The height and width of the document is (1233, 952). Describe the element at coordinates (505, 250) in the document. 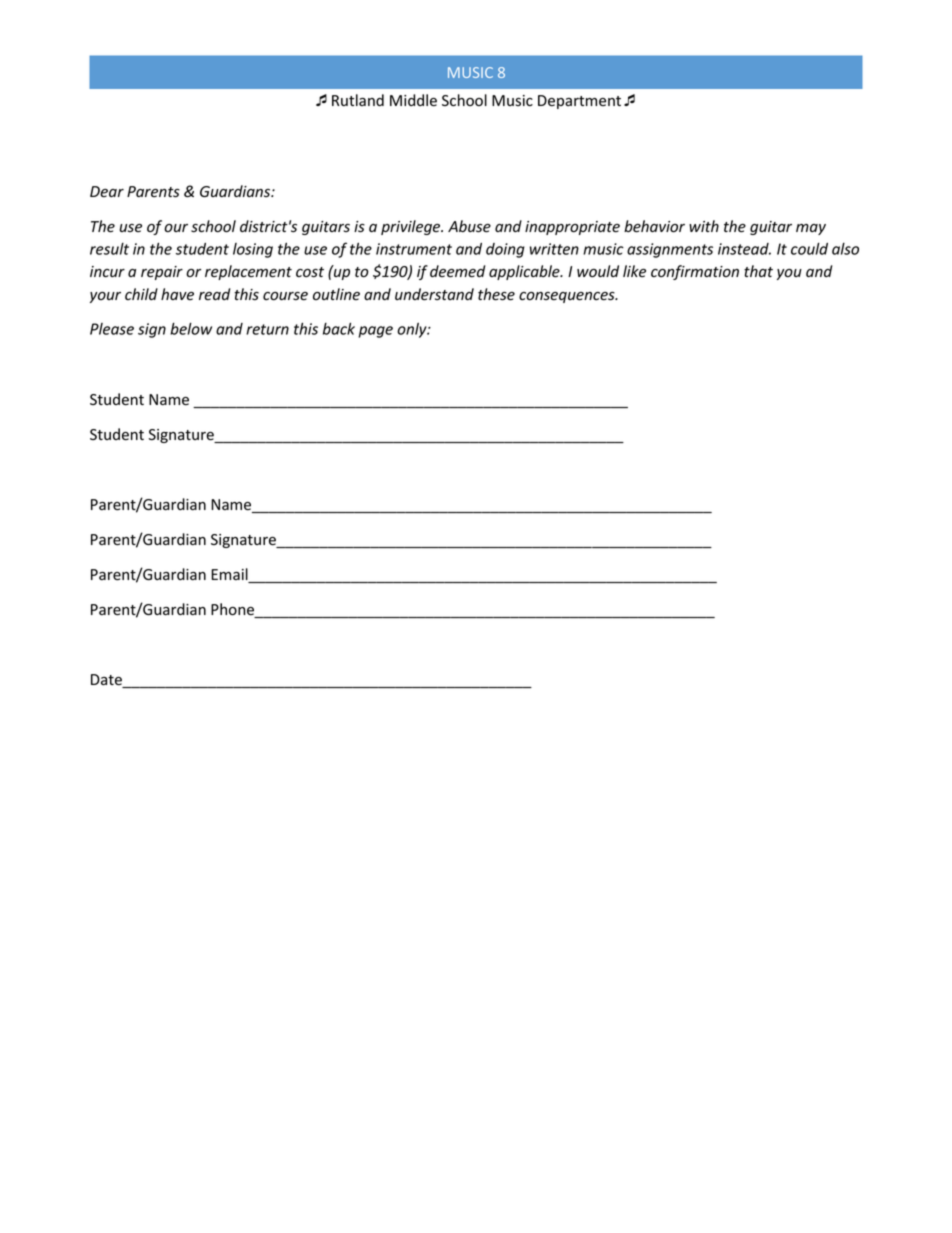

I see `doing` at that location.
